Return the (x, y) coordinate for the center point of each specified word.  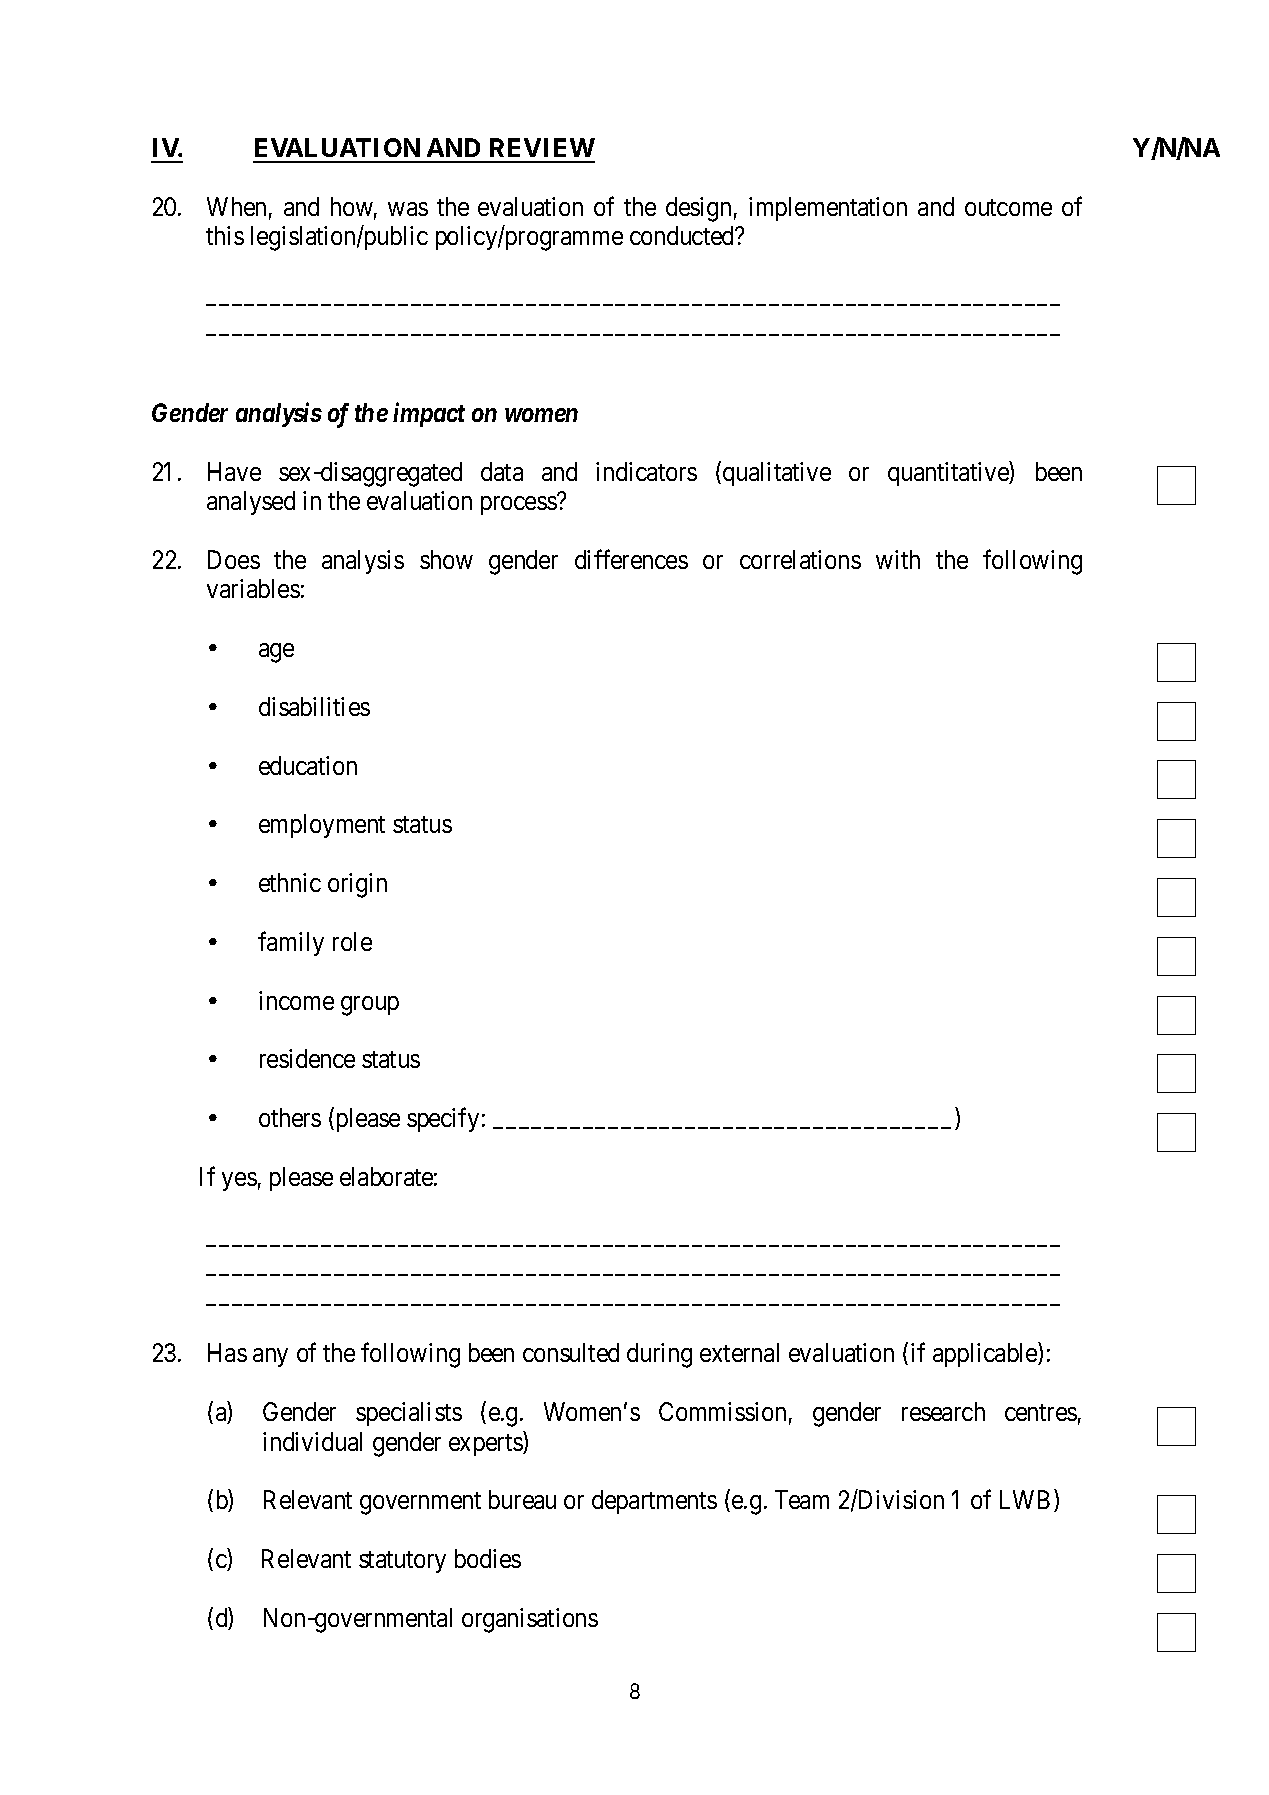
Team (802, 1499)
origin (357, 885)
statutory (402, 1562)
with (898, 559)
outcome (1008, 207)
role (352, 941)
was (408, 209)
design (698, 209)
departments (654, 1502)
